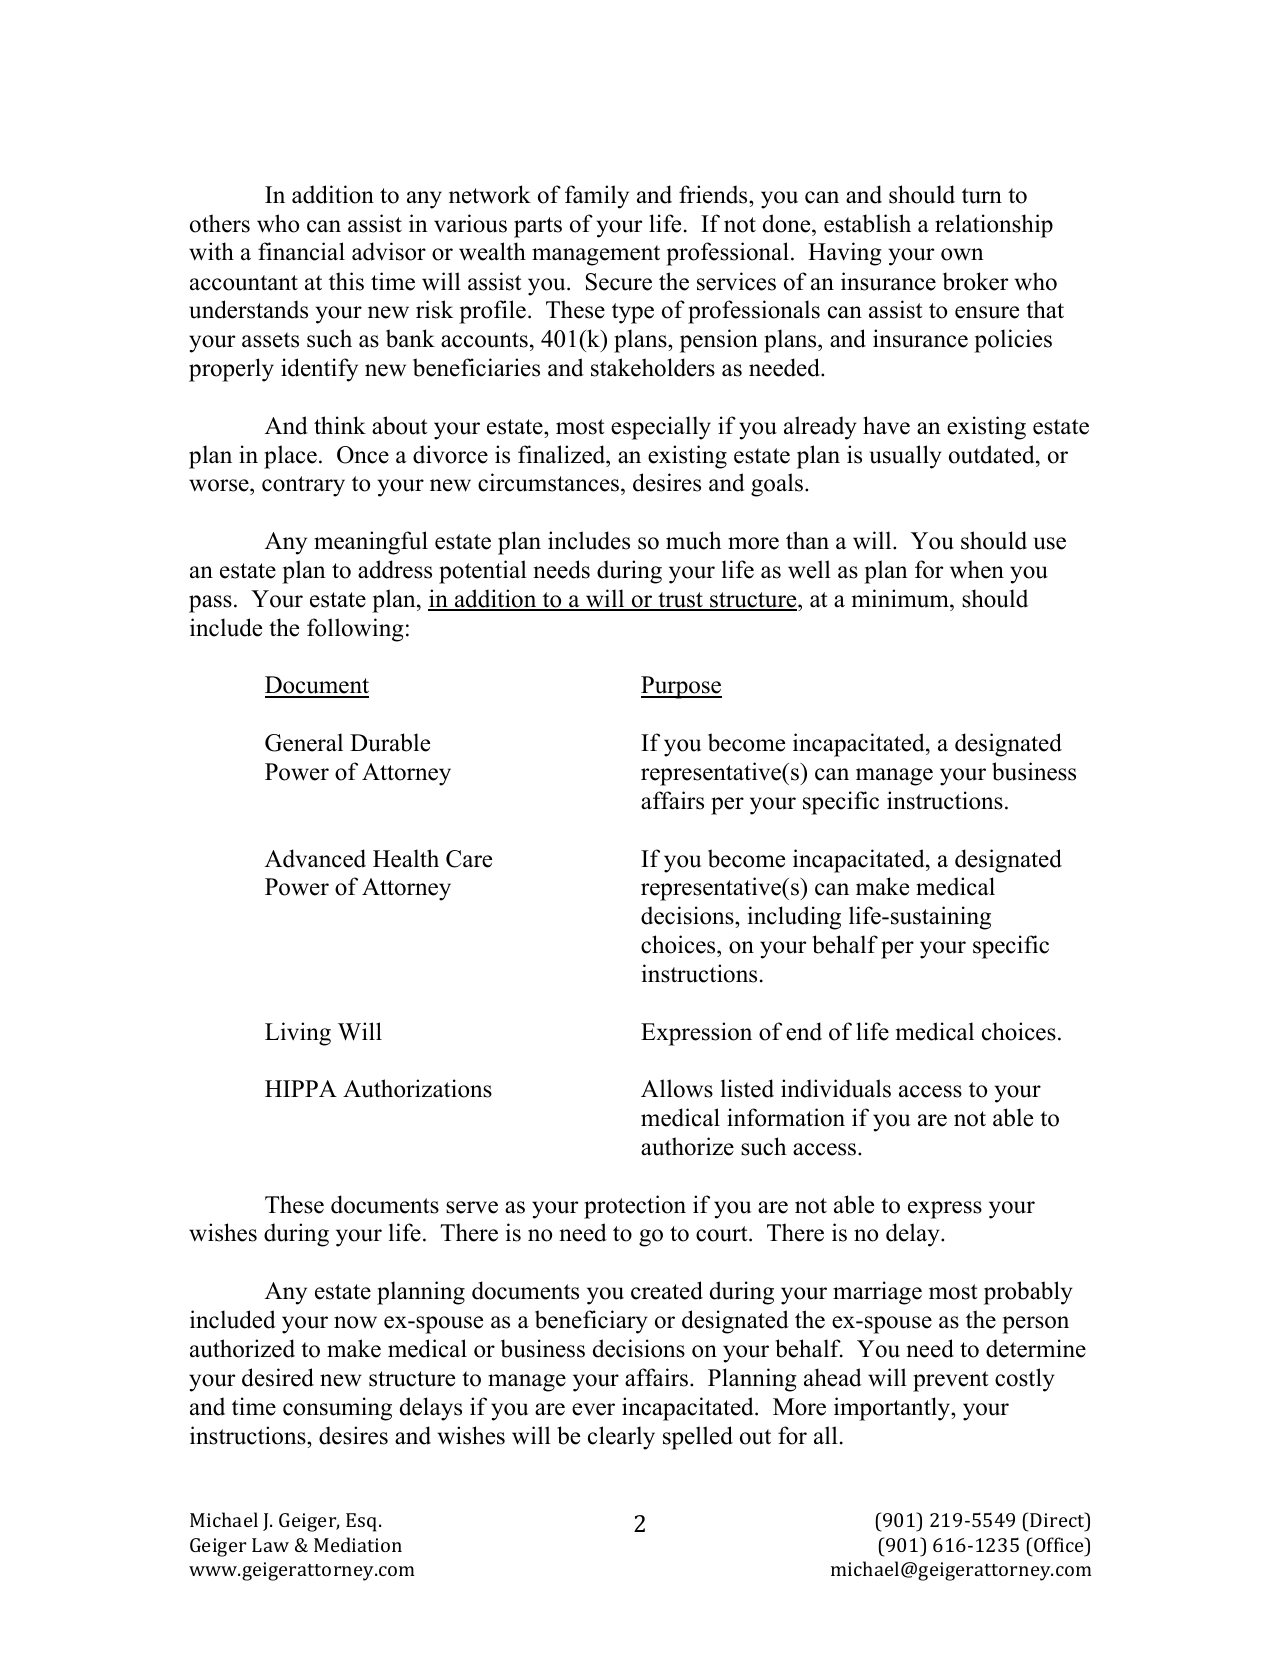  Describe the element at coordinates (469, 859) in the document. I see `Care` at that location.
